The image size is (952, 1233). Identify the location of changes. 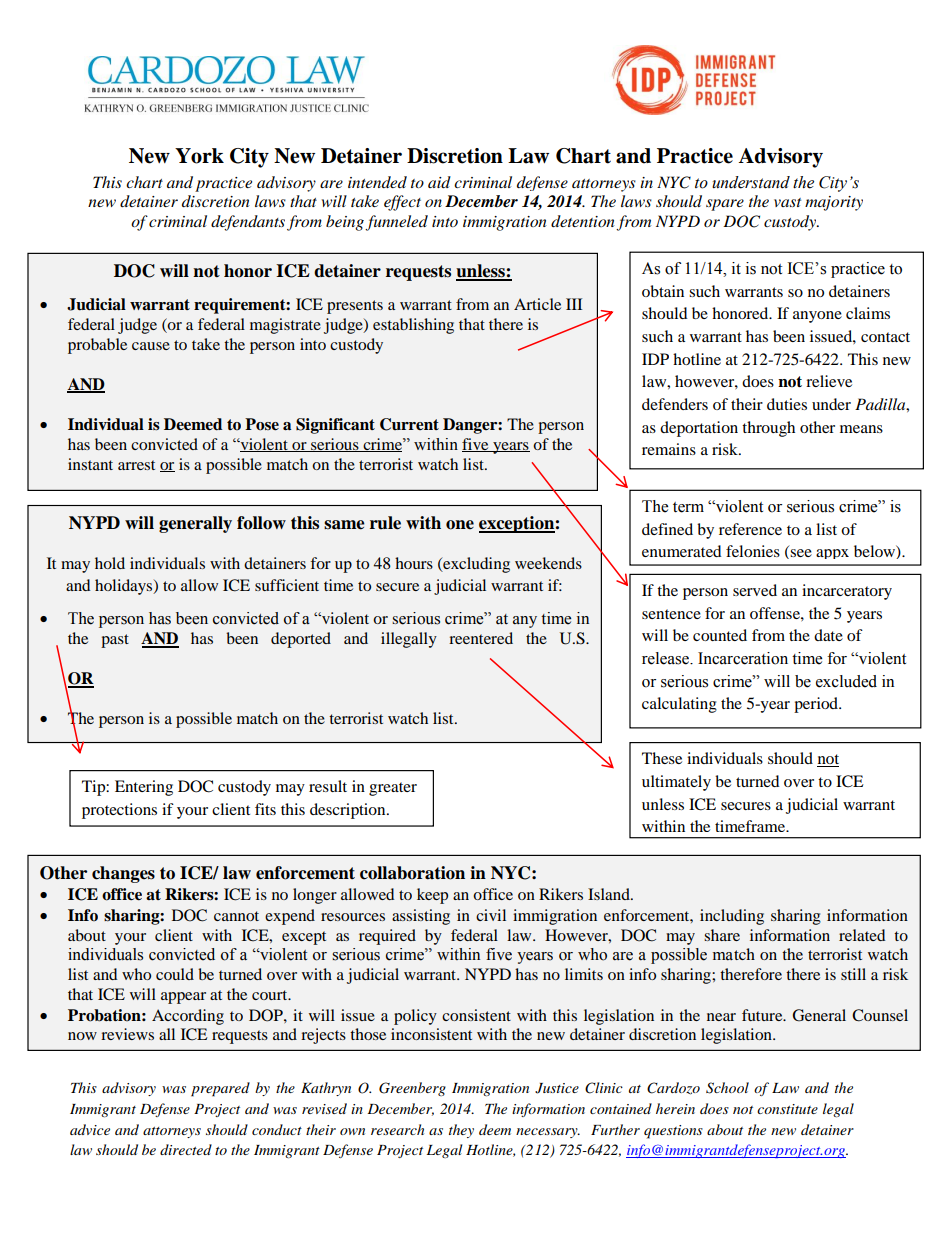
(123, 874).
